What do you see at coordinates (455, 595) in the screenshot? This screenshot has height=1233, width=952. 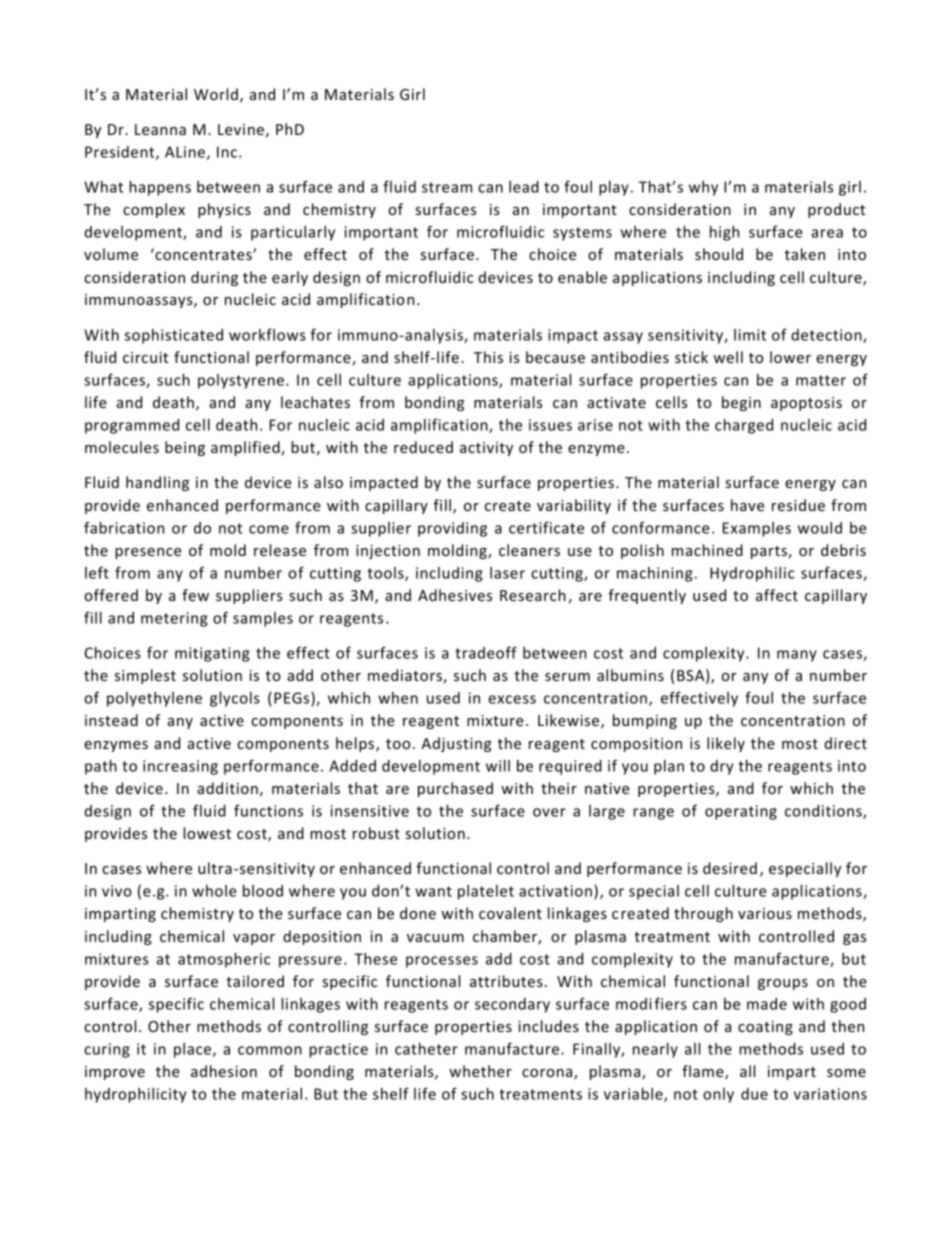 I see `Adhesives` at bounding box center [455, 595].
